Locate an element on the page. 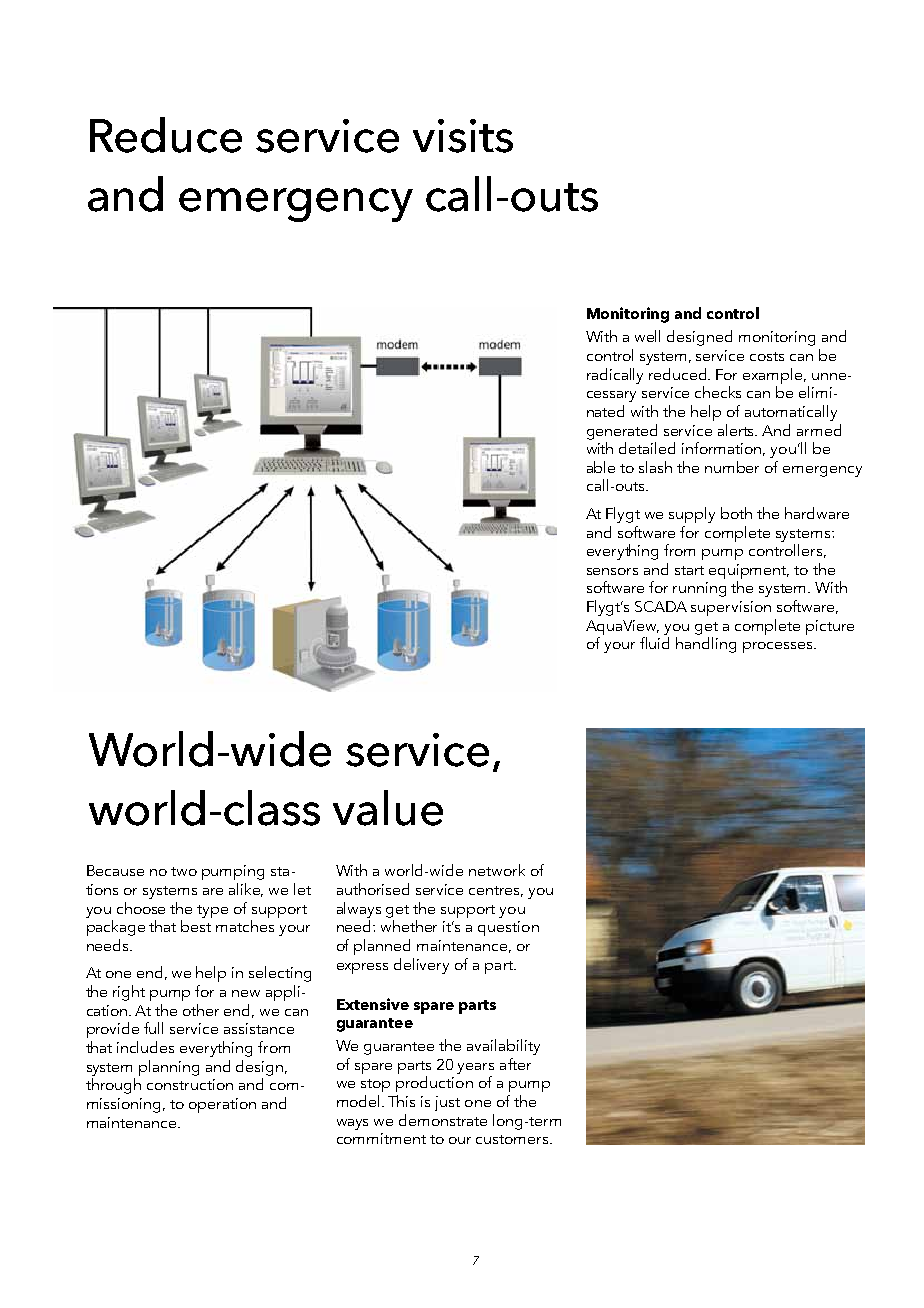 Image resolution: width=924 pixels, height=1308 pixels. sensors is located at coordinates (612, 571).
